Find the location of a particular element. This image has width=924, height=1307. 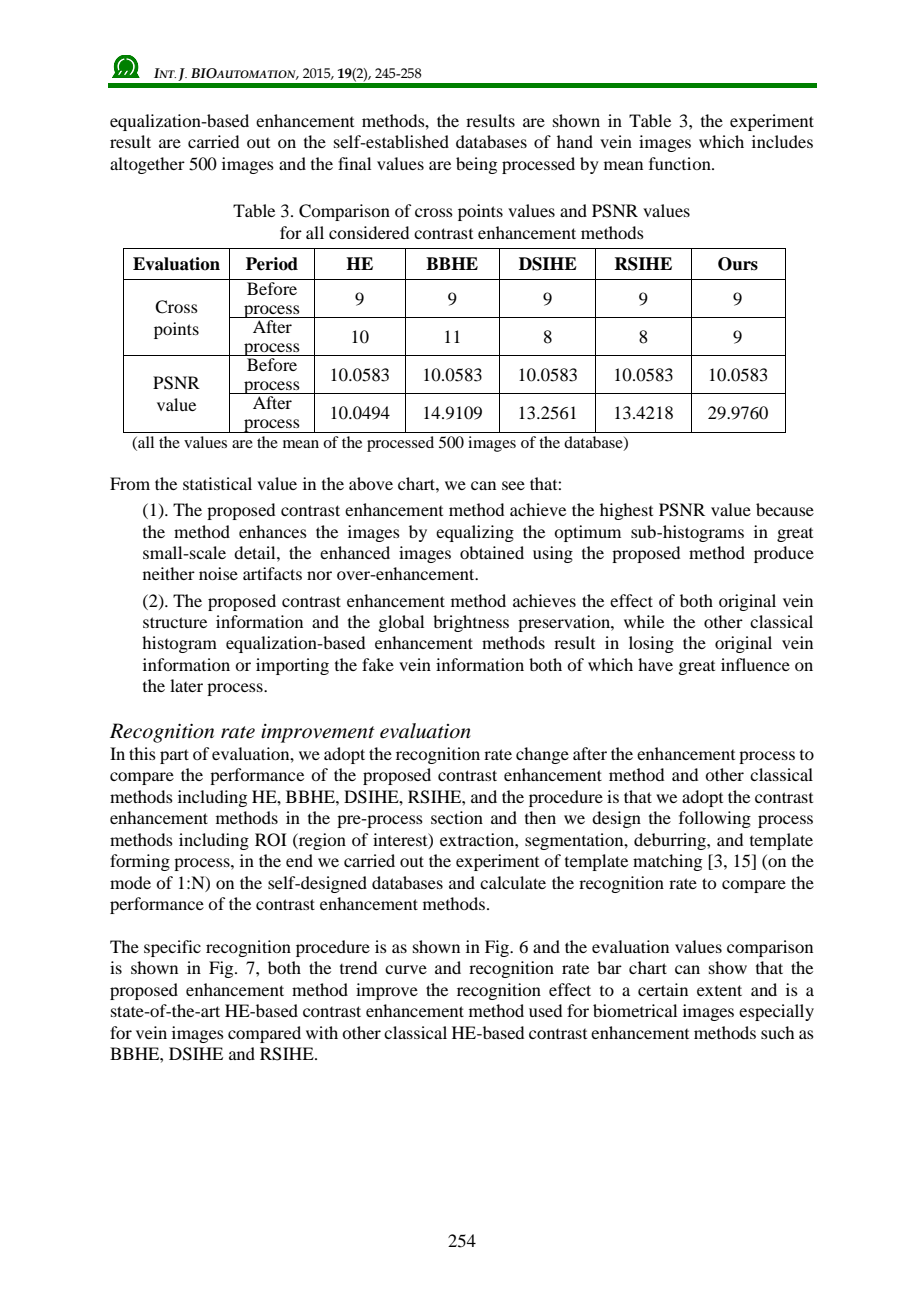

being is located at coordinates (476, 165).
